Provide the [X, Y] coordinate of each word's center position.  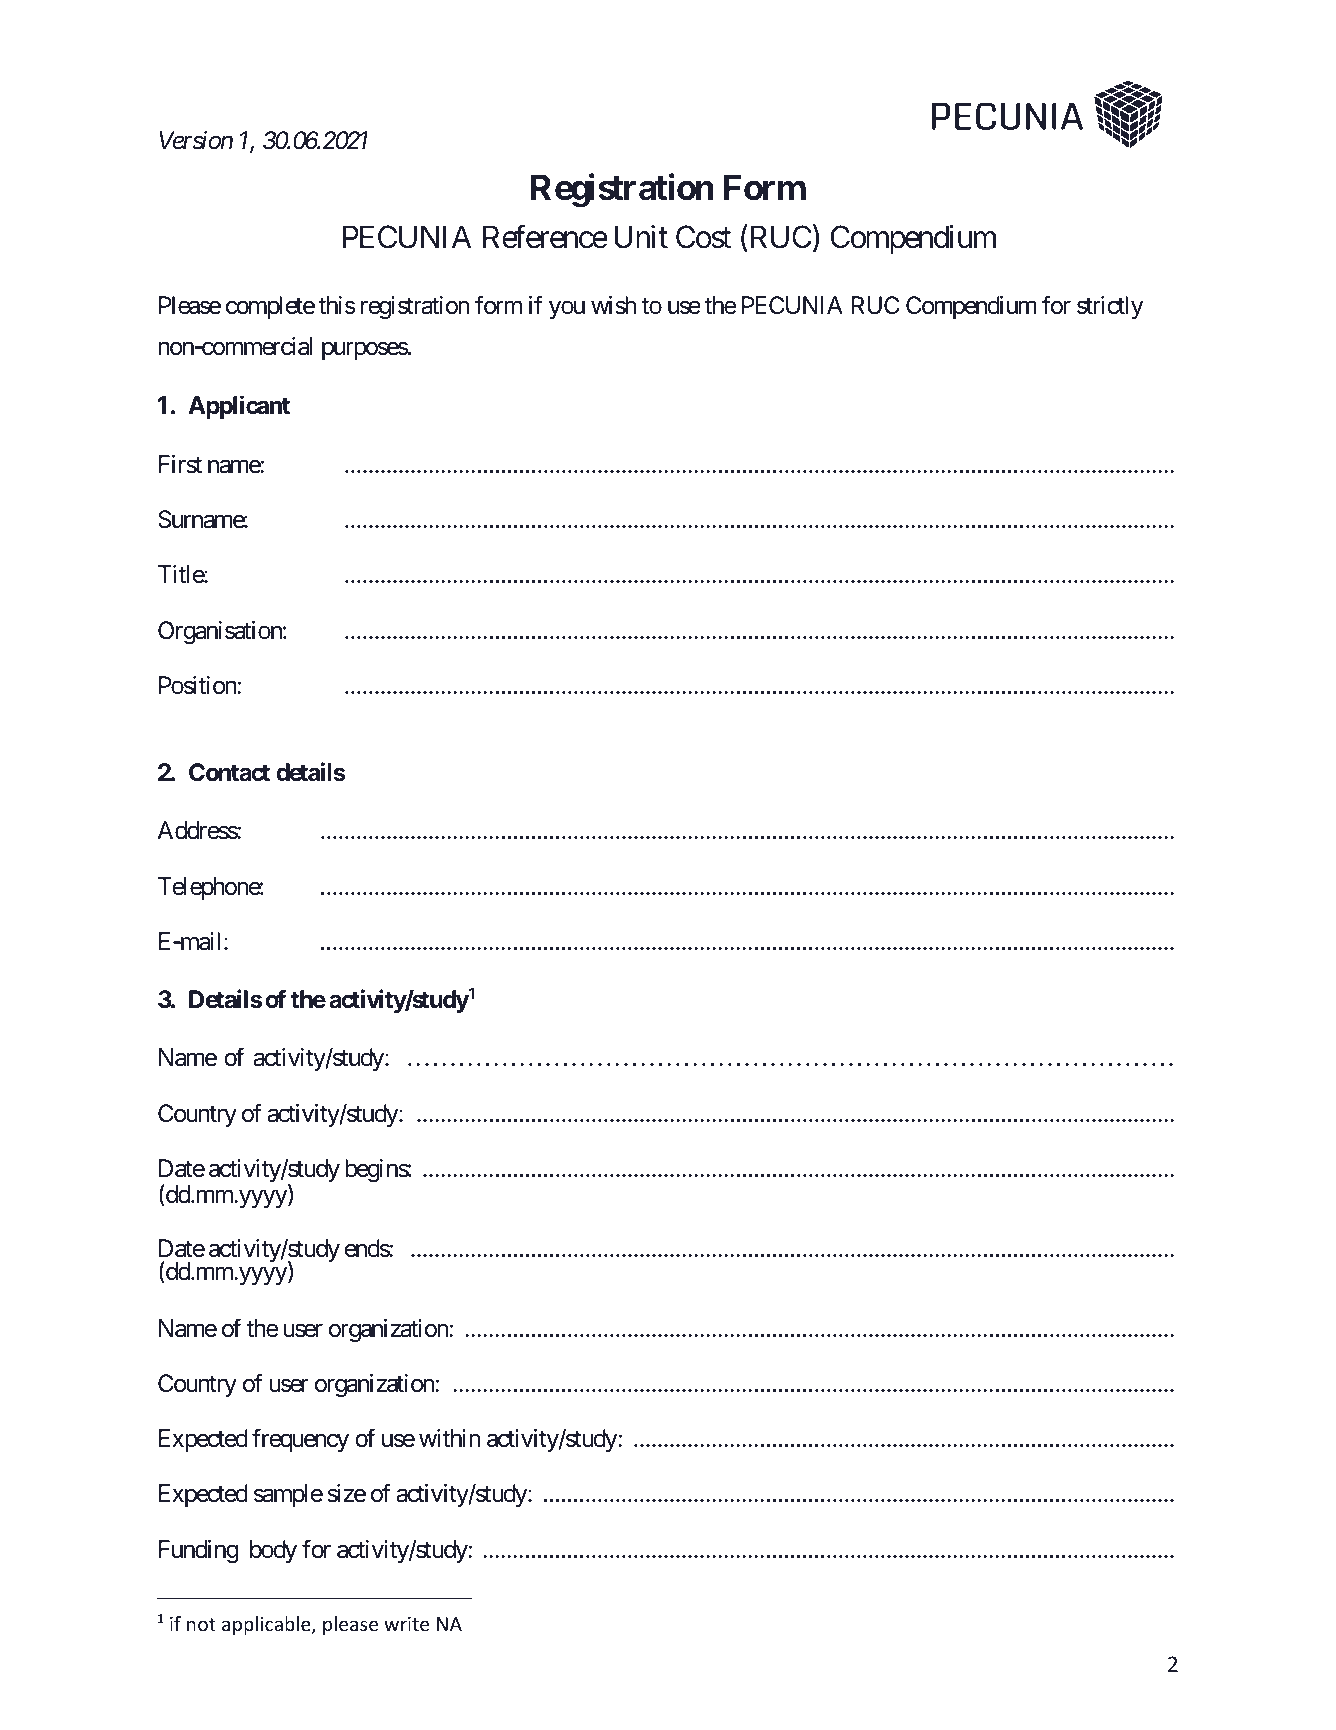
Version [196, 140]
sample [288, 1495]
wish [613, 305]
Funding [198, 1551]
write [406, 1624]
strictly [1110, 307]
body [273, 1551]
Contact [229, 772]
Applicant [239, 407]
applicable [267, 1625]
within [449, 1438]
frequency [300, 1440]
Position [198, 685]
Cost [703, 237]
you [567, 310]
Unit [641, 237]
